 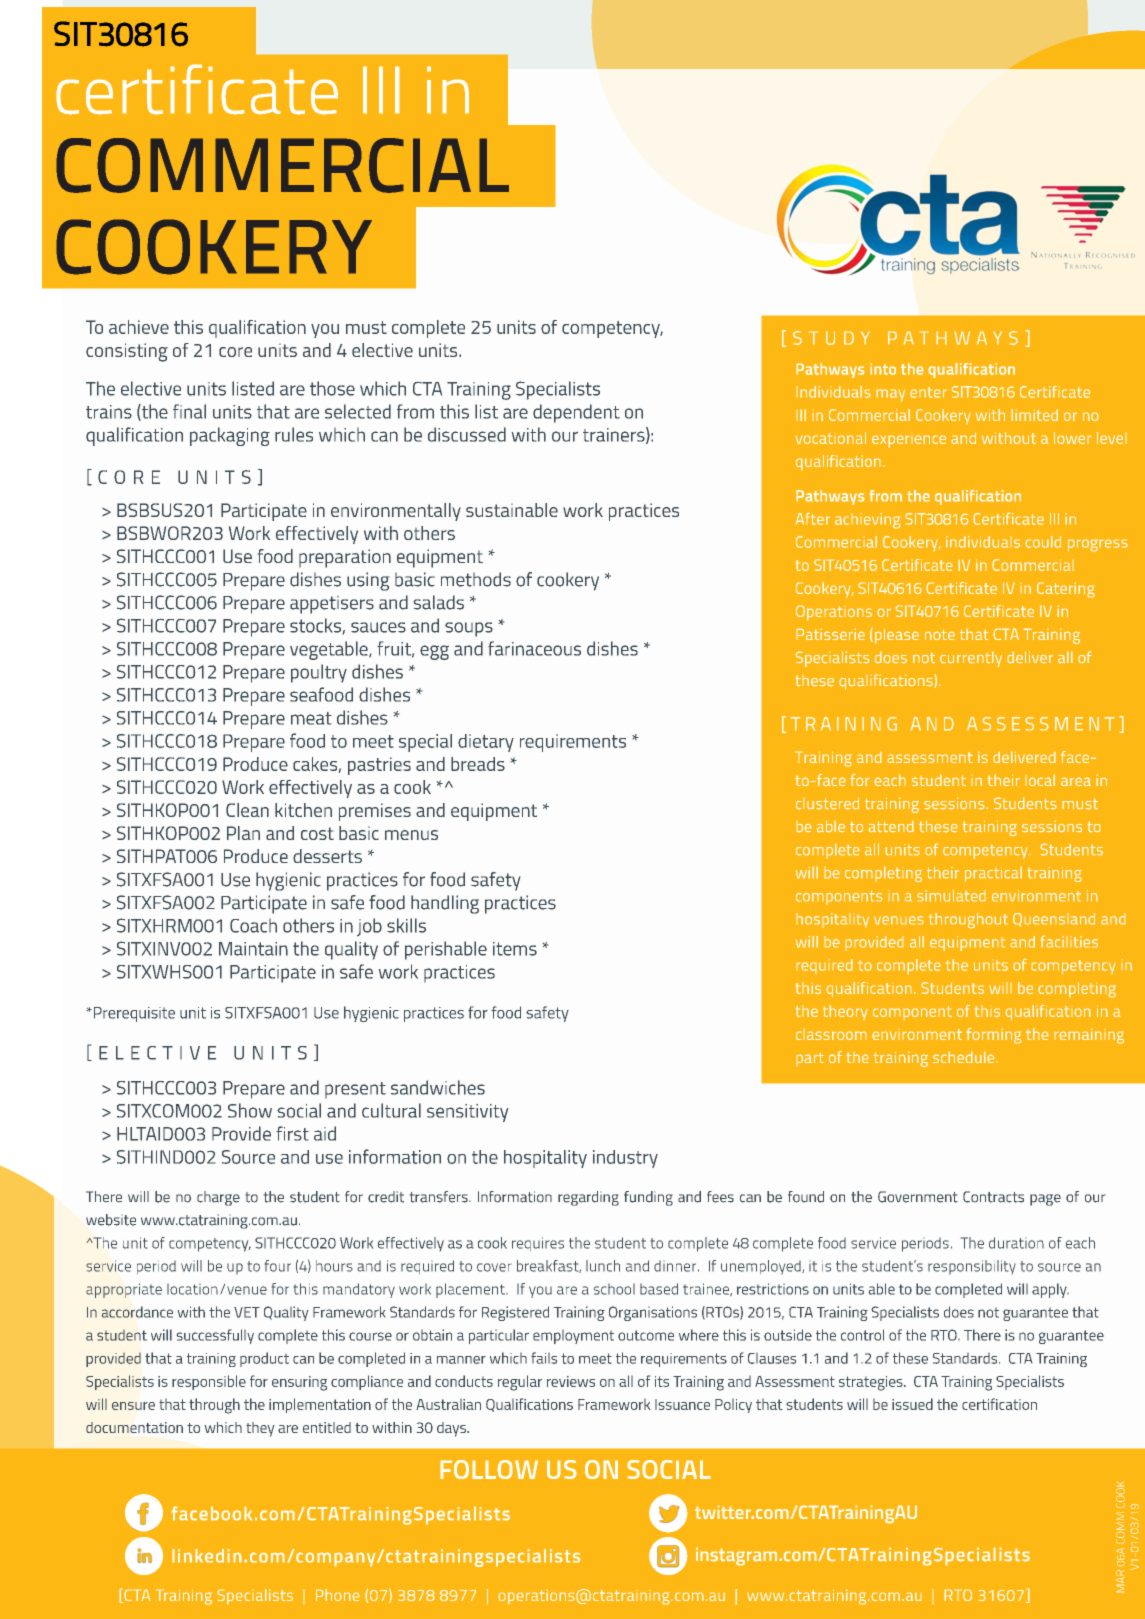 What do you see at coordinates (928, 392) in the document?
I see `enter` at bounding box center [928, 392].
